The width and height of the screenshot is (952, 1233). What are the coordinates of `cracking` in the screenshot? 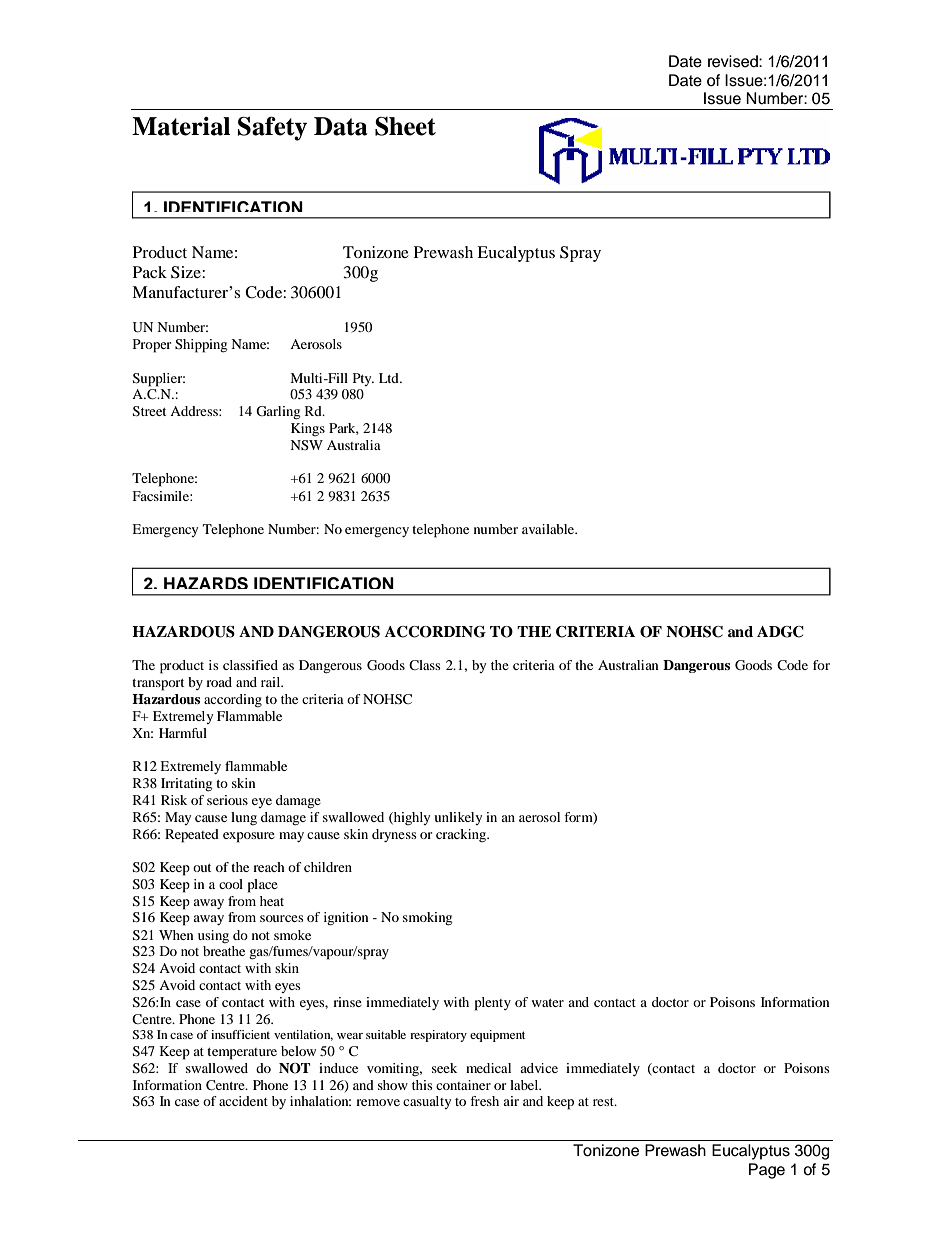 It's located at (462, 835).
